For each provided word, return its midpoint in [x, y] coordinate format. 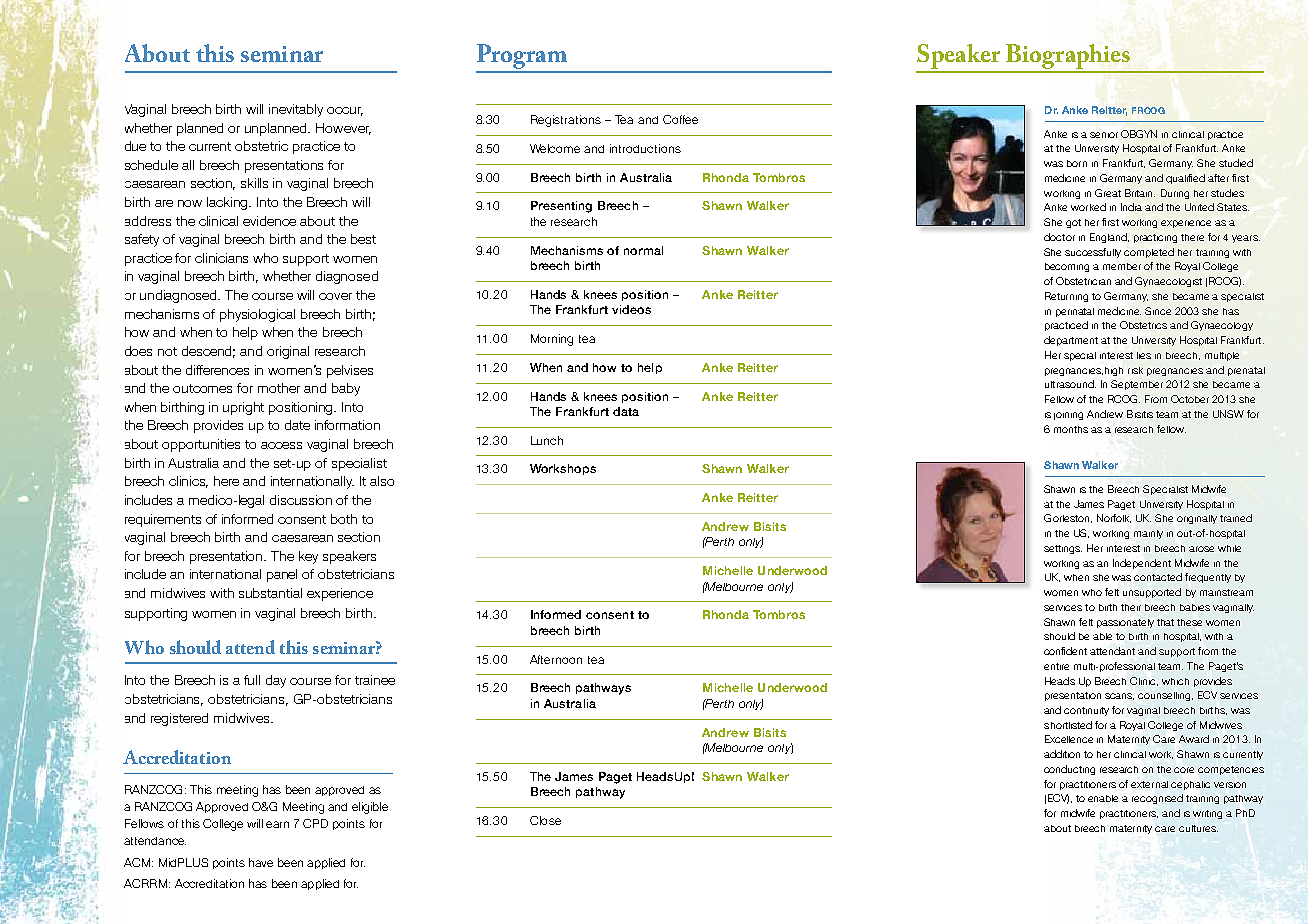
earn [277, 824]
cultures [1198, 828]
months [1071, 429]
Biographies [1068, 58]
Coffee [680, 119]
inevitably [296, 110]
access [281, 445]
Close [545, 820]
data [626, 411]
